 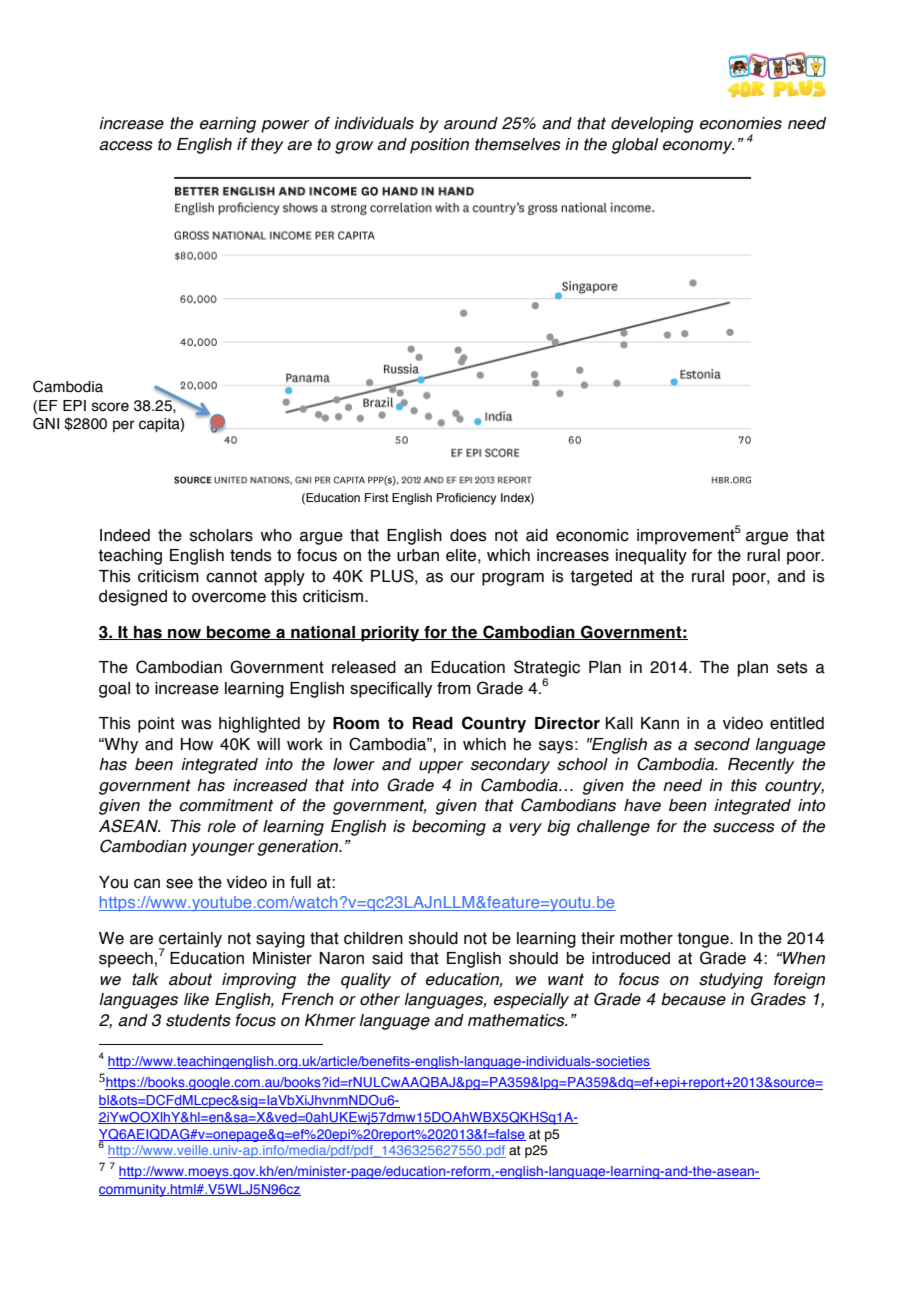 What do you see at coordinates (449, 828) in the screenshot?
I see `becoming` at bounding box center [449, 828].
